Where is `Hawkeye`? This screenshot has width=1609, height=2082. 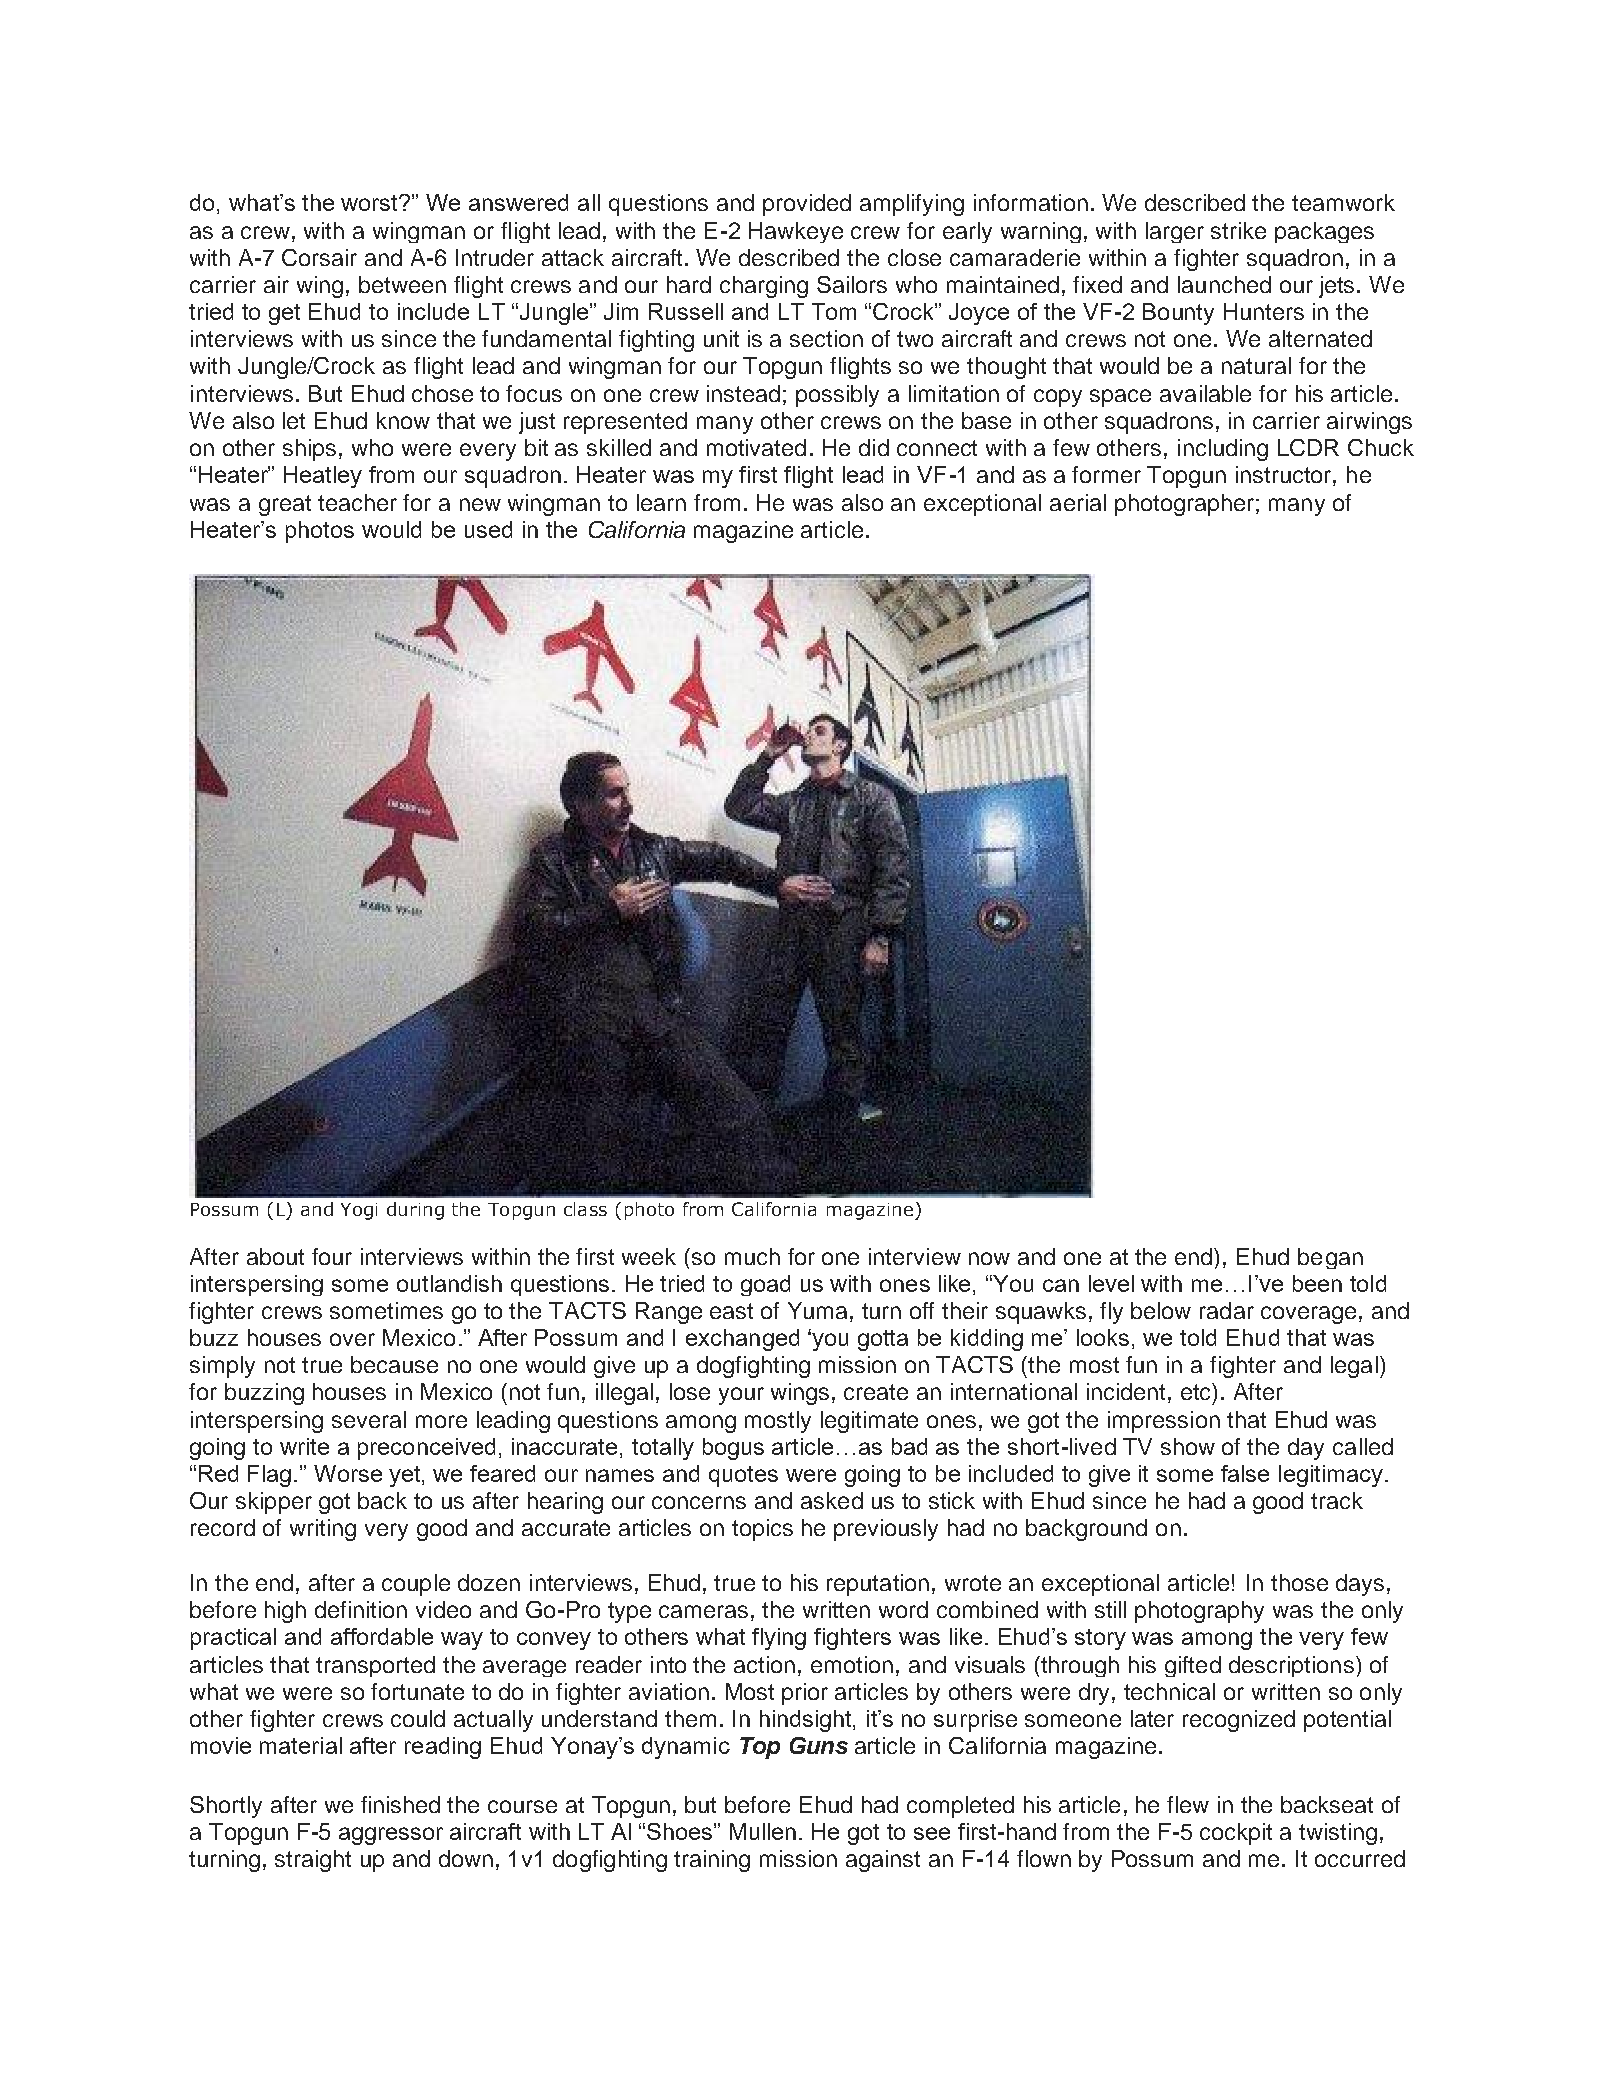
Hawkeye is located at coordinates (796, 232).
